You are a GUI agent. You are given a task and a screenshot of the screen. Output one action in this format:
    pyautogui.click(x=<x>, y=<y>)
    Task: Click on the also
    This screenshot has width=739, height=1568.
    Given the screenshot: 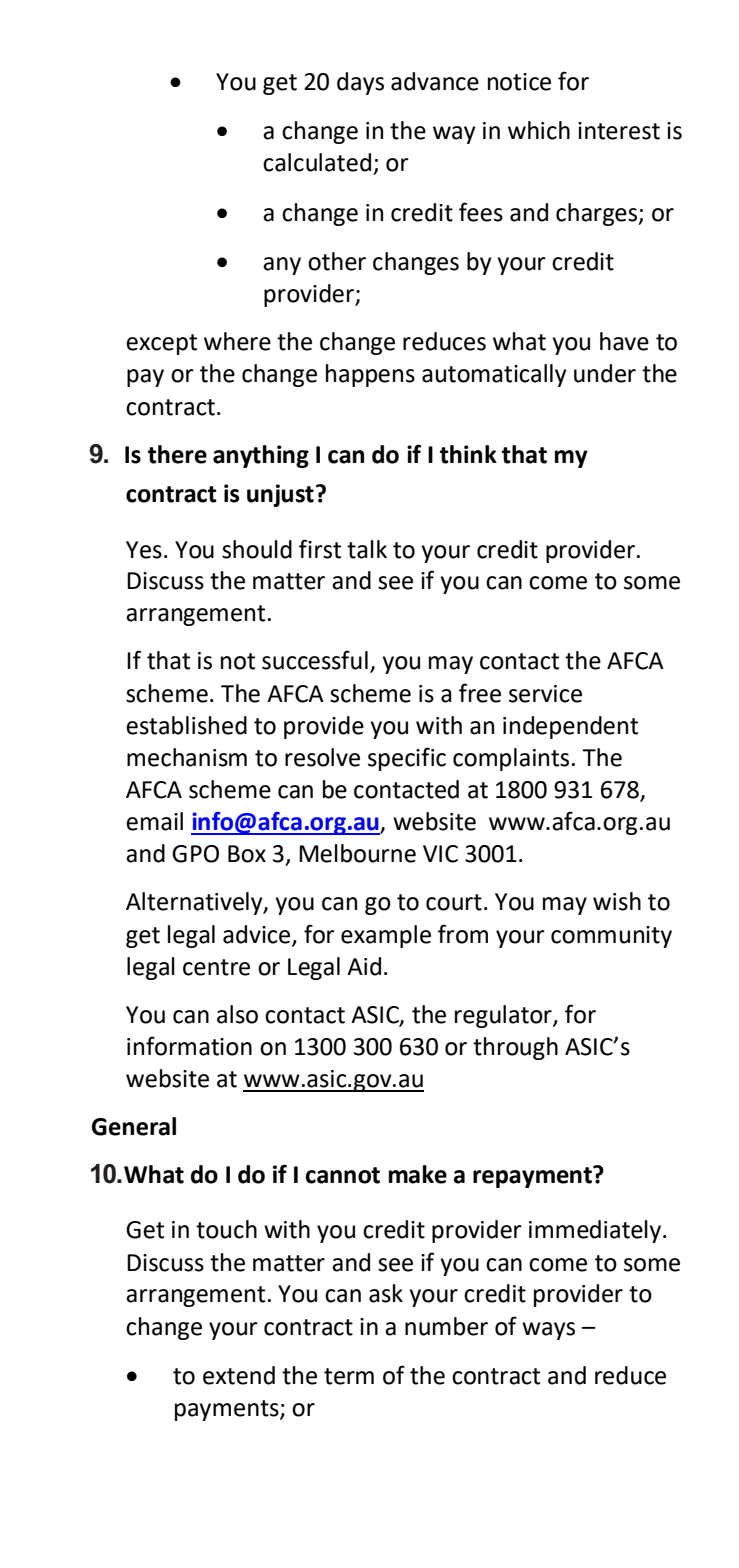 What is the action you would take?
    pyautogui.click(x=237, y=1014)
